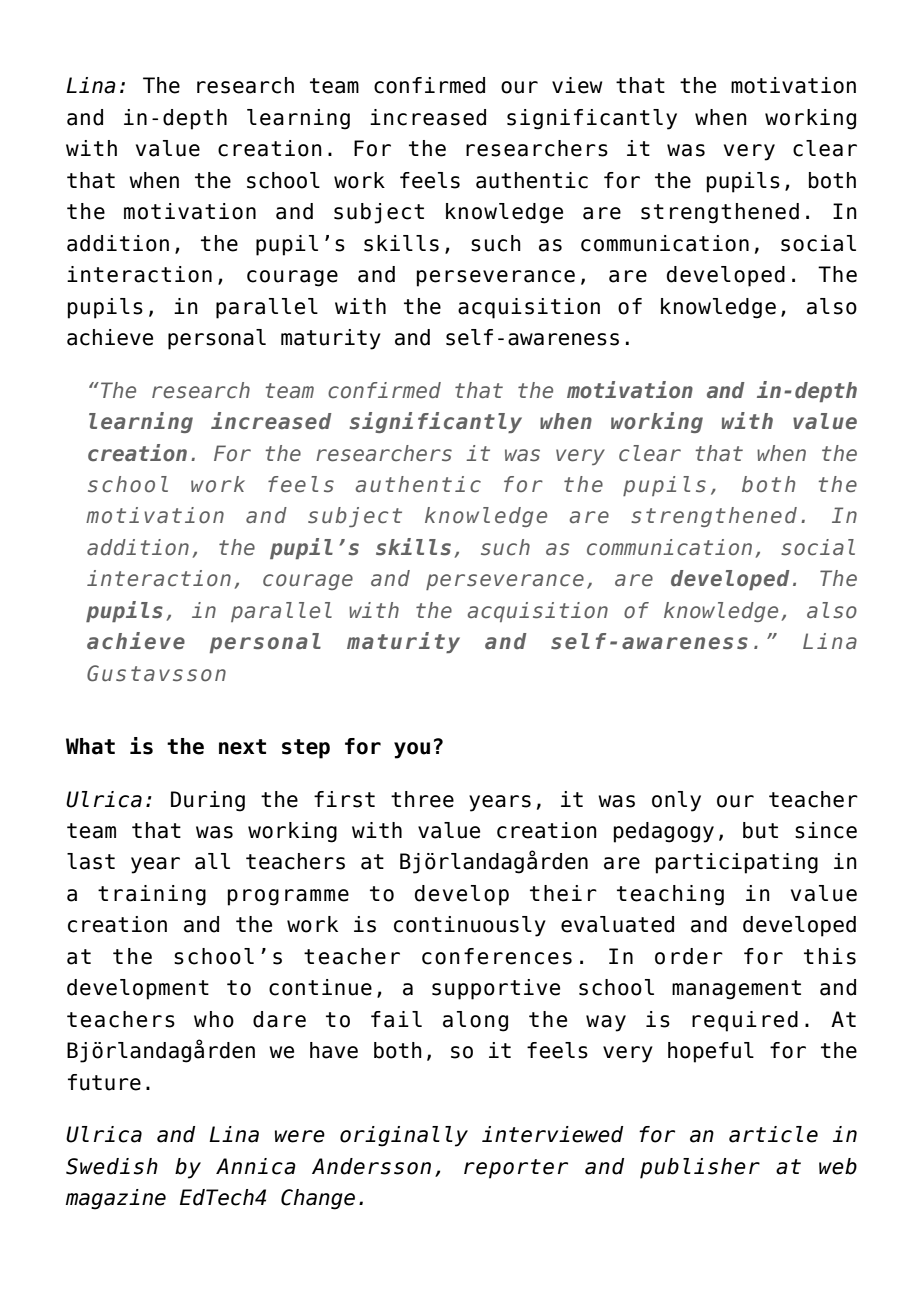  What do you see at coordinates (412, 750) in the screenshot?
I see `you` at bounding box center [412, 750].
